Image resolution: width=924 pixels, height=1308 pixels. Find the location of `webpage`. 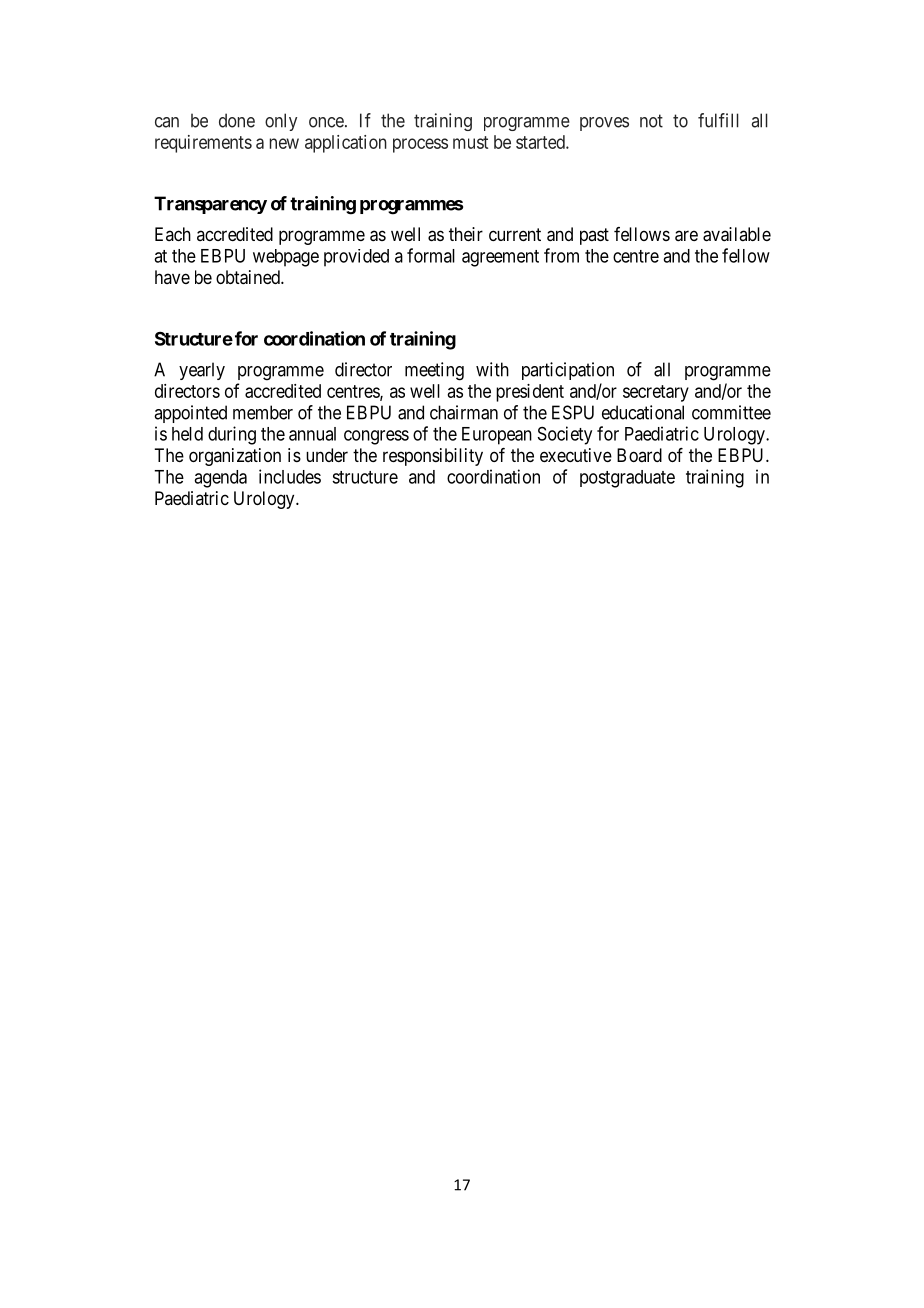

webpage is located at coordinates (286, 258).
